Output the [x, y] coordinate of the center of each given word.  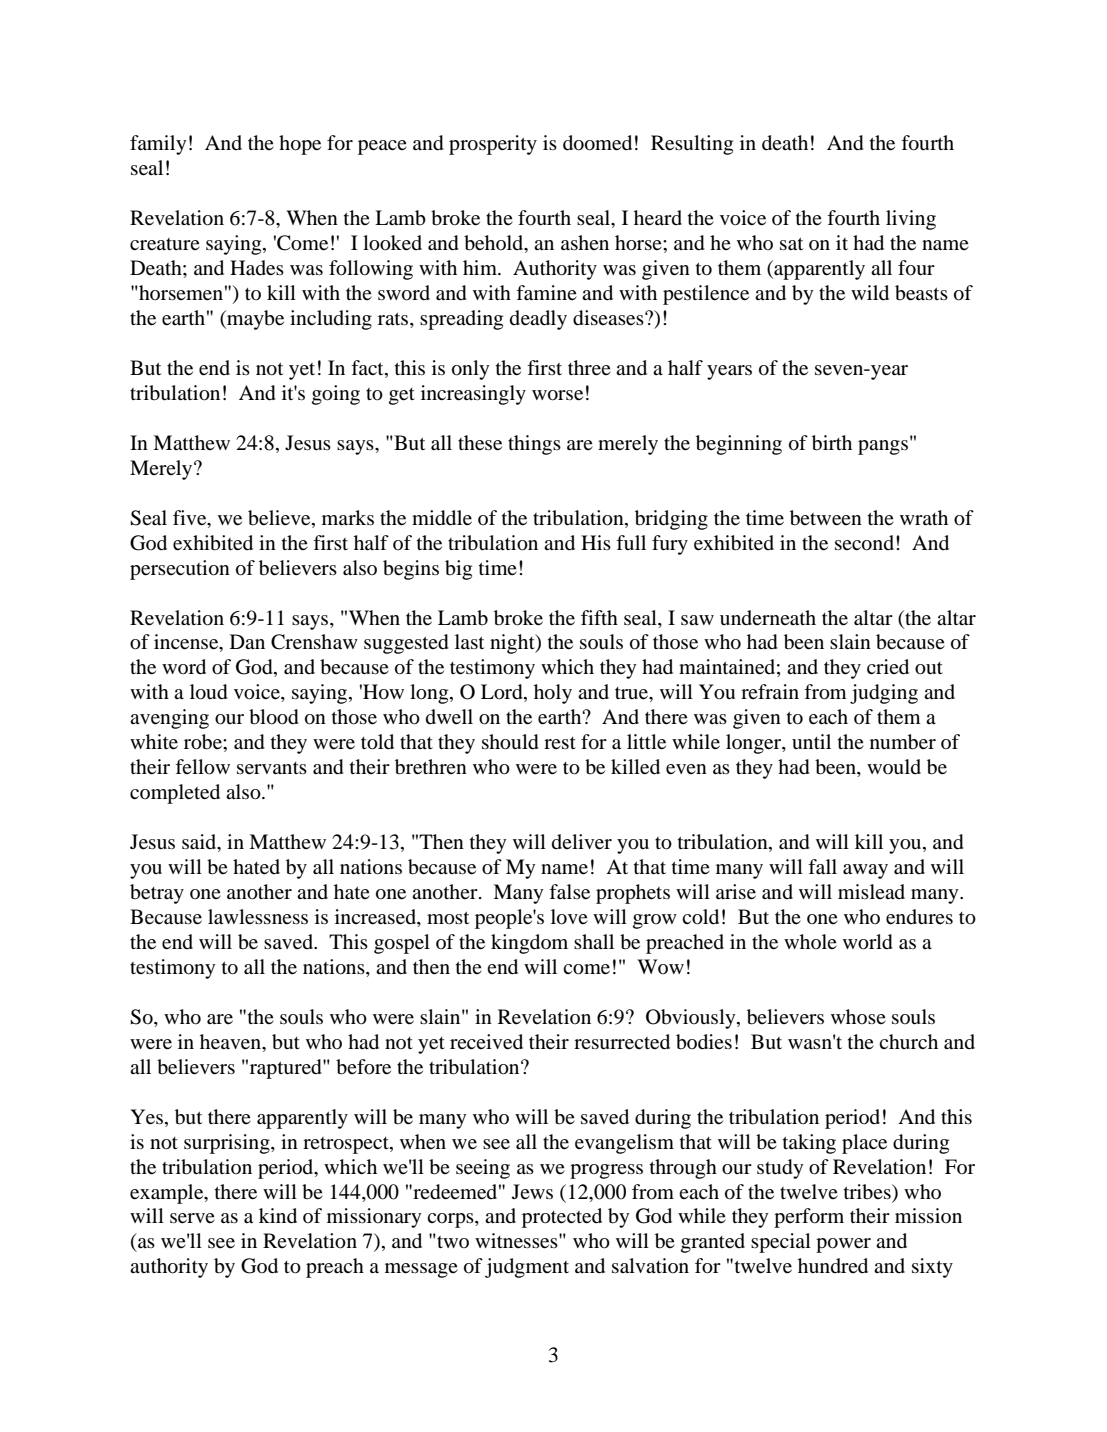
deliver [582, 842]
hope [300, 145]
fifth [599, 617]
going [336, 395]
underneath [768, 617]
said [200, 843]
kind [278, 1216]
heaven [232, 1042]
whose [858, 1016]
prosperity [493, 145]
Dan [247, 641]
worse [557, 395]
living [911, 220]
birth [832, 443]
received [486, 1042]
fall [822, 866]
